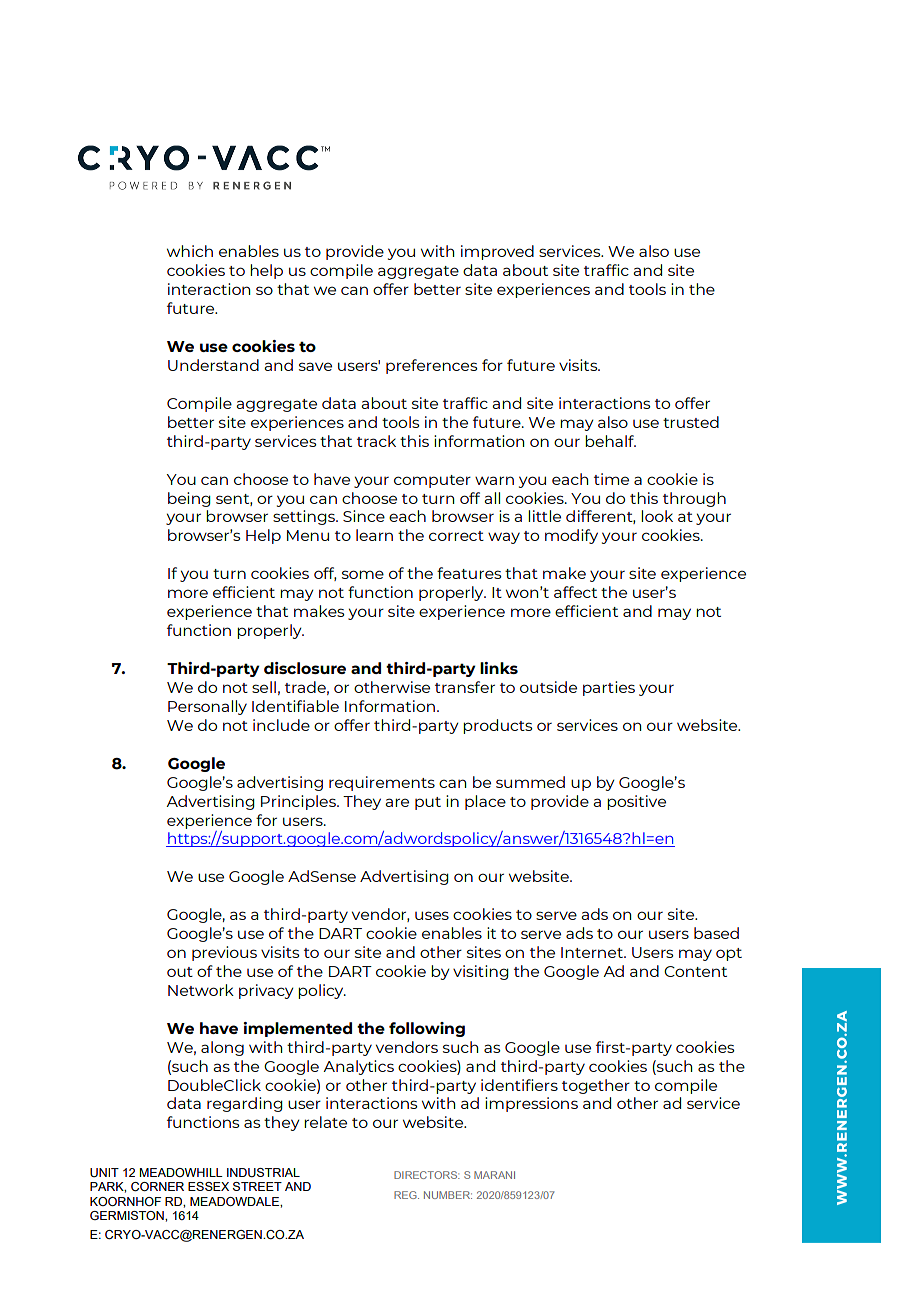  I want to click on CORNER, so click(157, 1187).
